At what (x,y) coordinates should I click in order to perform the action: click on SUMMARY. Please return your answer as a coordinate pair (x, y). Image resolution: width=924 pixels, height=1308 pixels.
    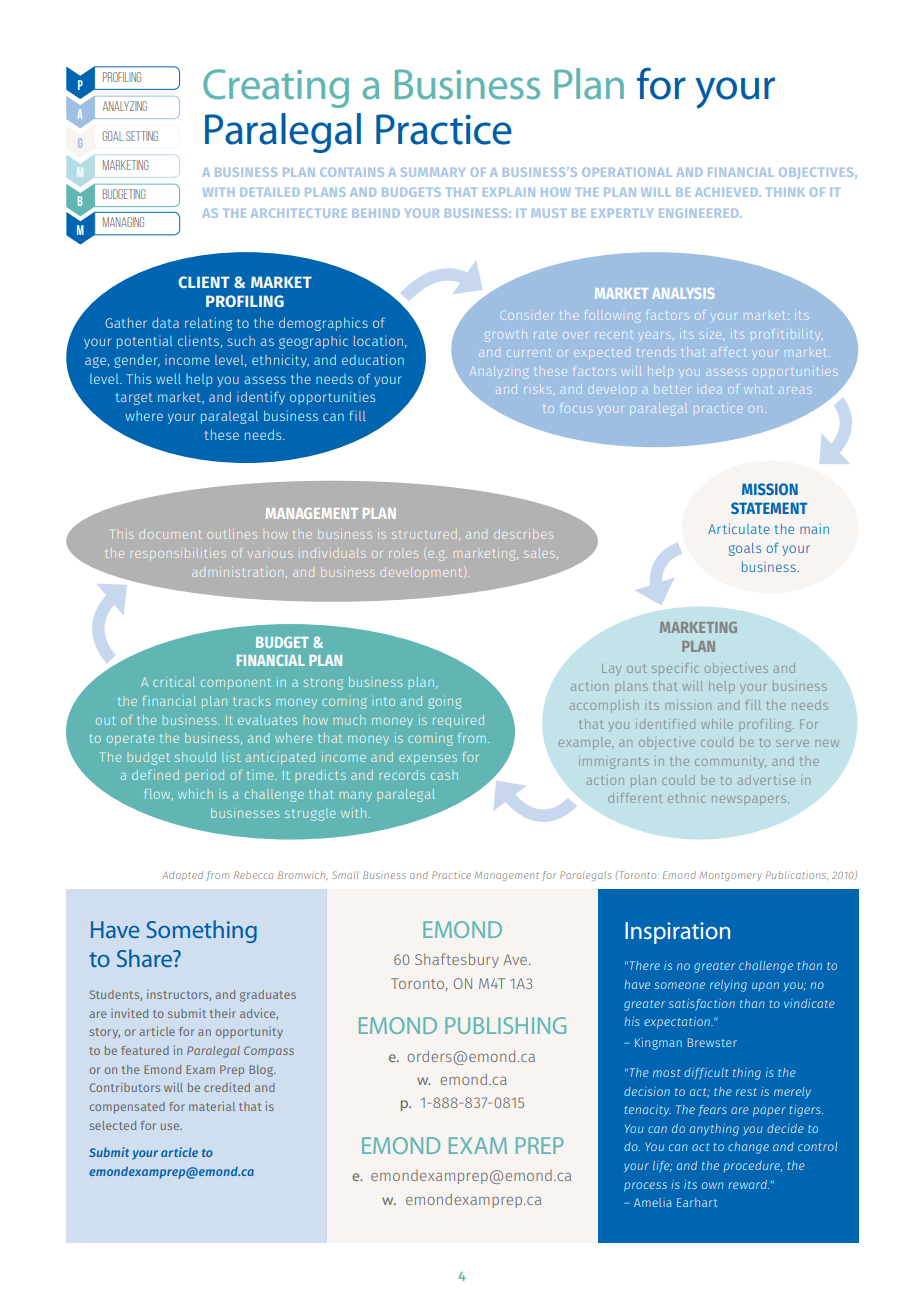
    Looking at the image, I should click on (433, 172).
